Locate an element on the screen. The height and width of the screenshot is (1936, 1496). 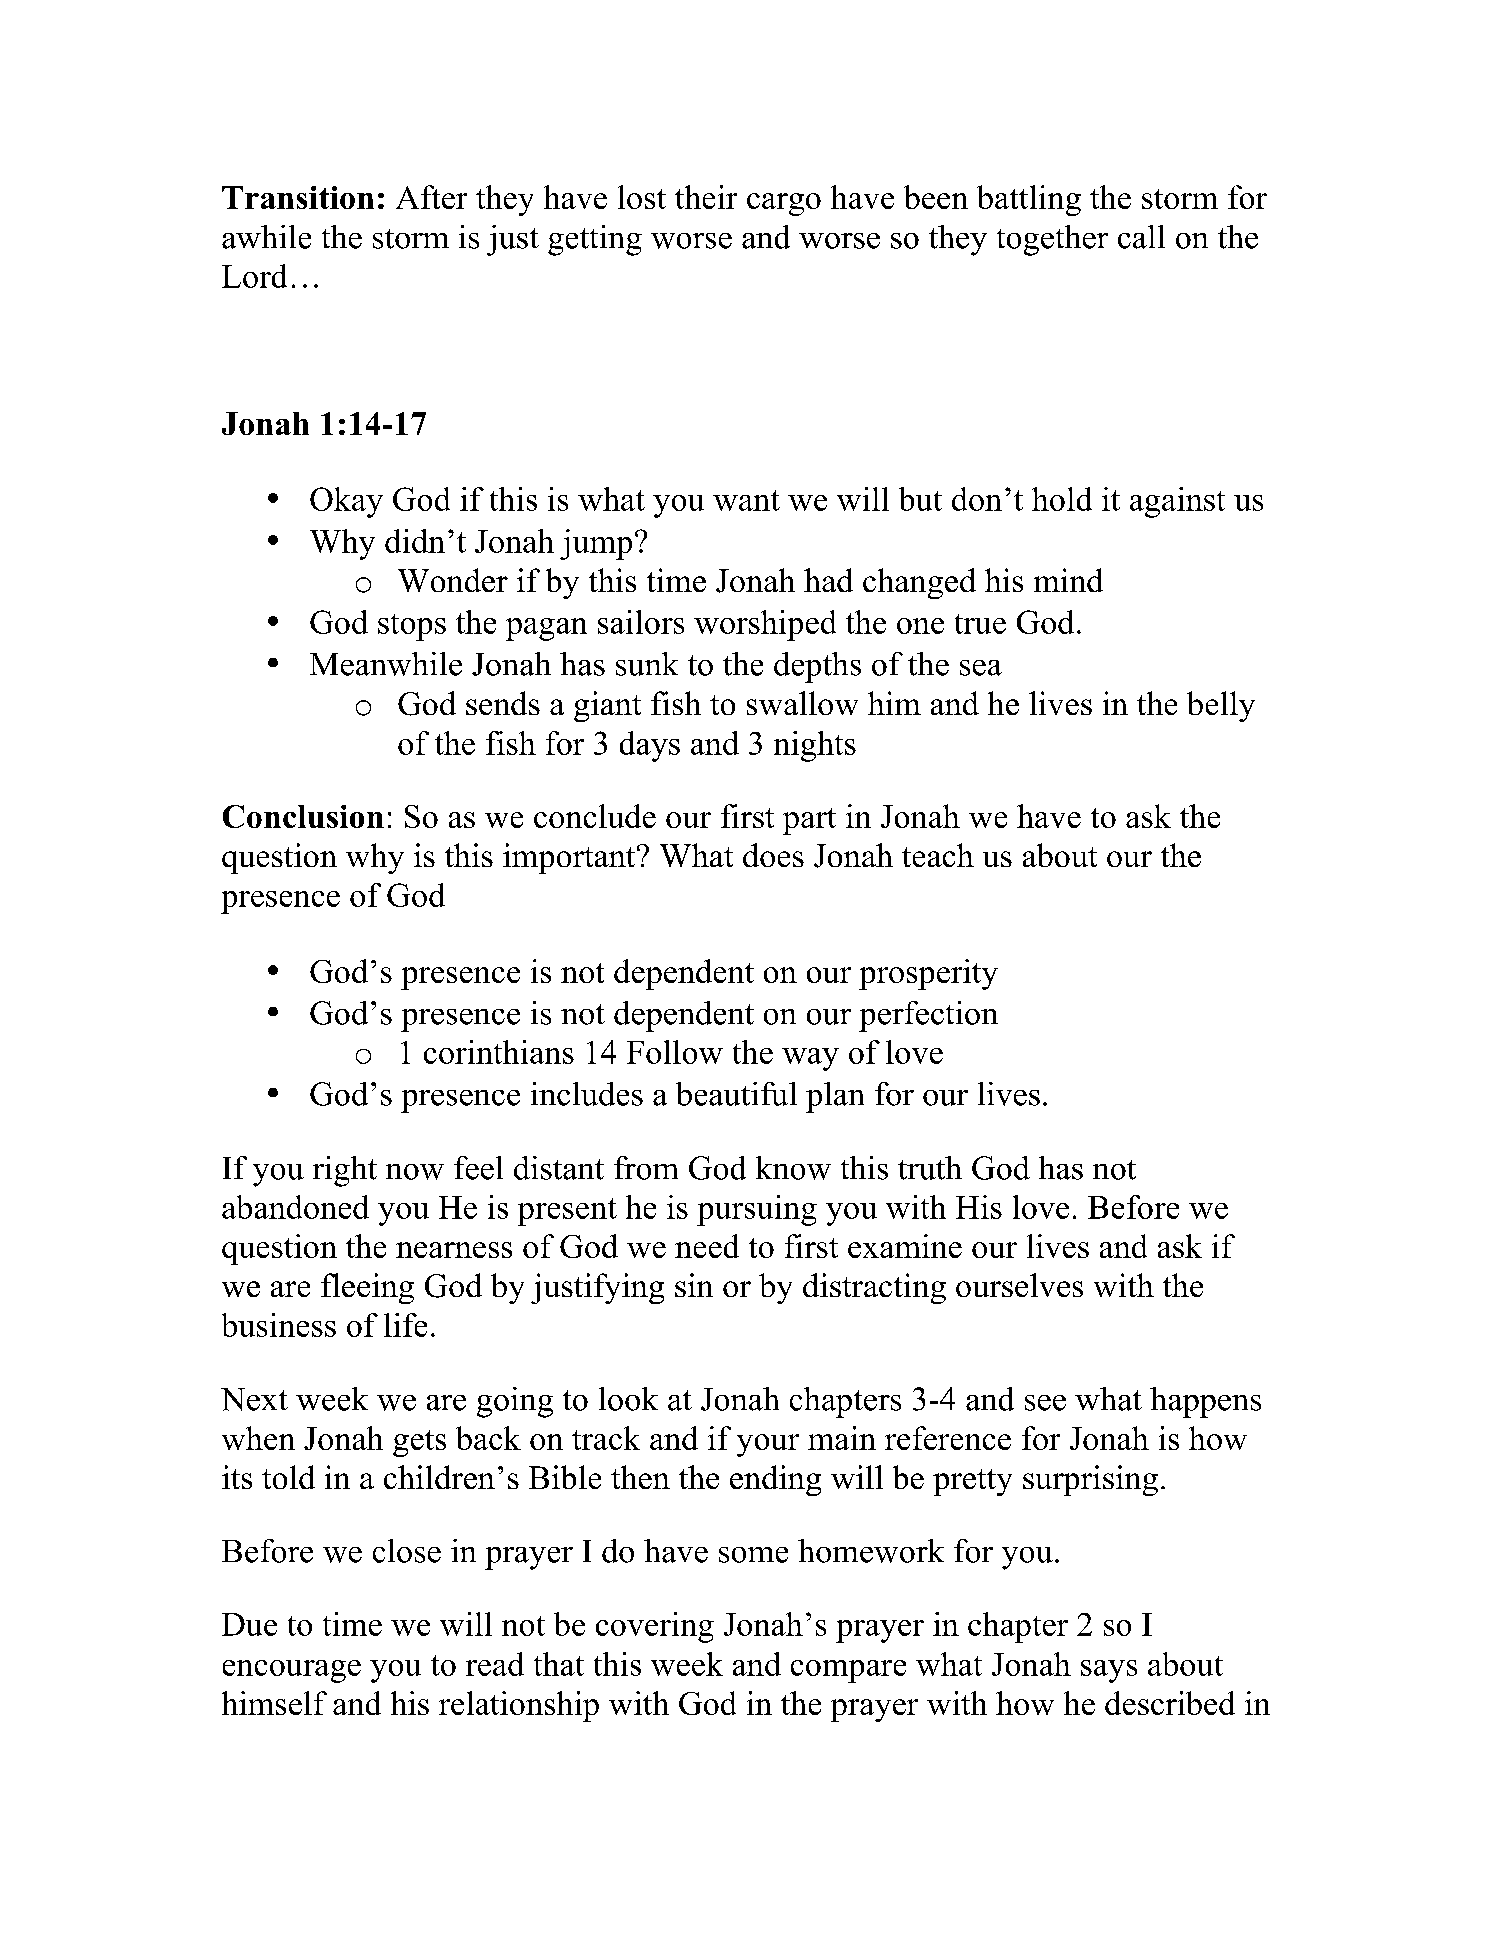
Meanwhile is located at coordinates (386, 664).
